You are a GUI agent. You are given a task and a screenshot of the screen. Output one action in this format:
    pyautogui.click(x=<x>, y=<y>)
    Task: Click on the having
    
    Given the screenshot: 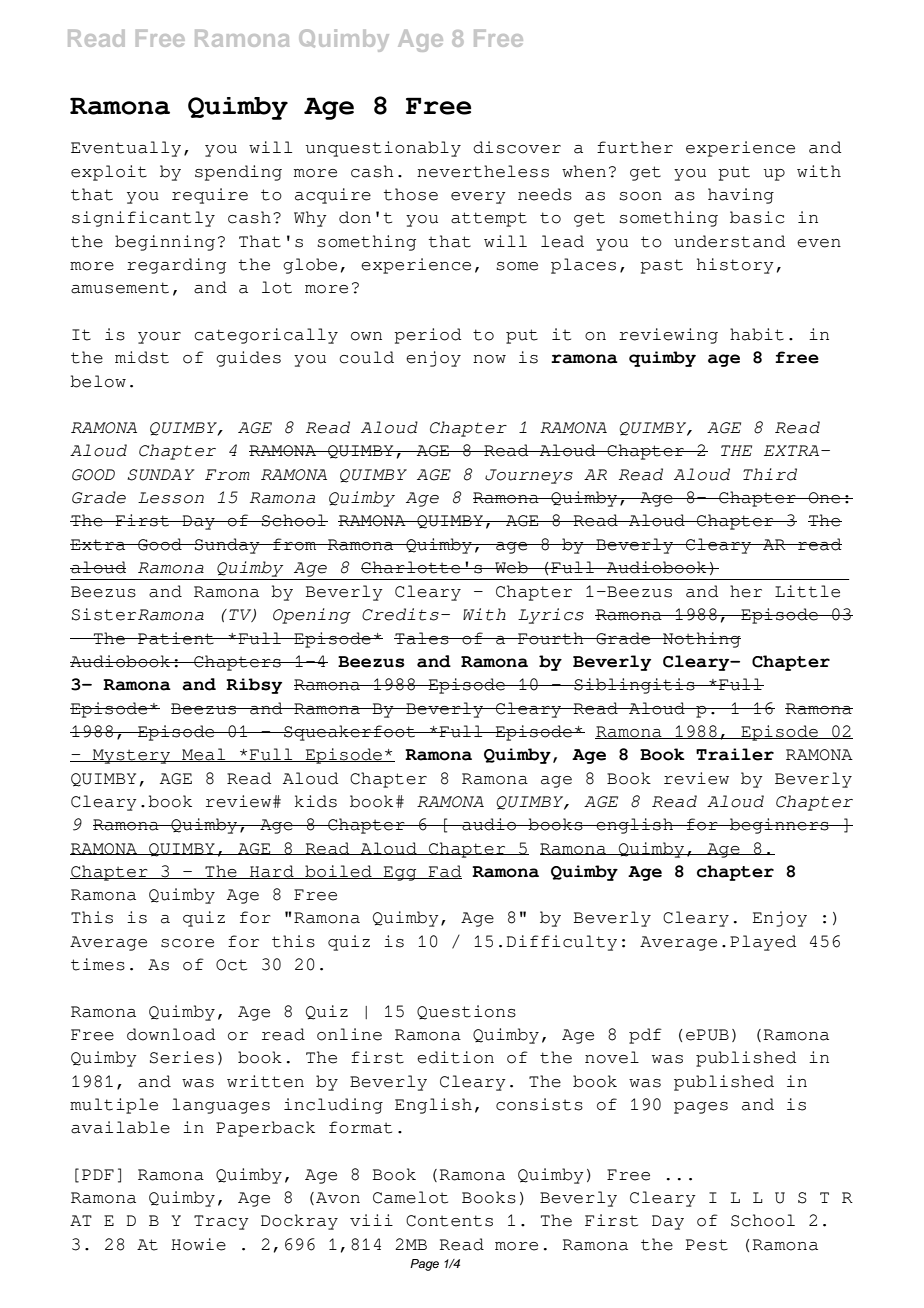 What is the action you would take?
    pyautogui.click(x=741, y=196)
